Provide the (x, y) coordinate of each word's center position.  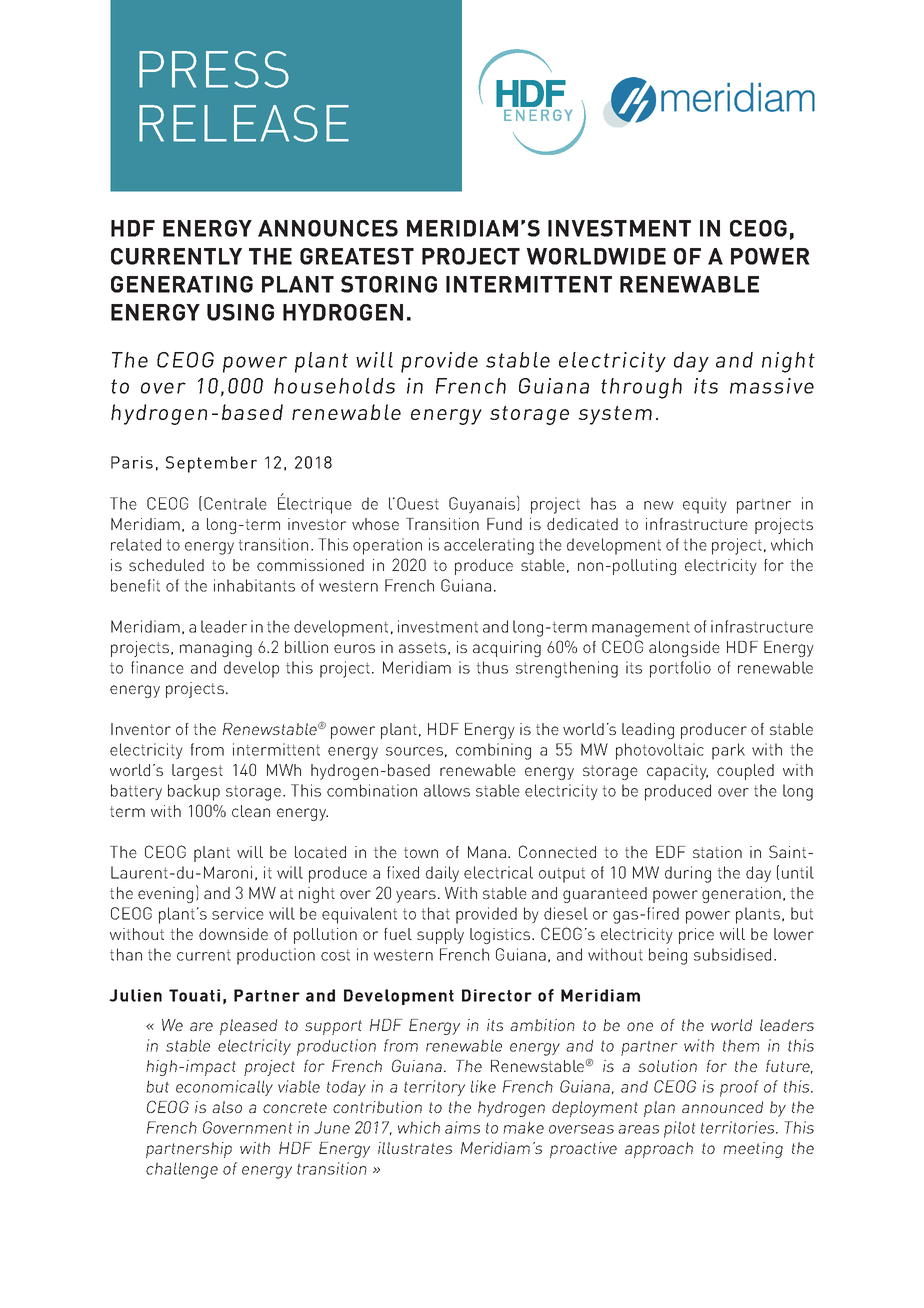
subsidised (732, 954)
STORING (389, 284)
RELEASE (244, 123)
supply (440, 936)
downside (233, 934)
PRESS (214, 69)
